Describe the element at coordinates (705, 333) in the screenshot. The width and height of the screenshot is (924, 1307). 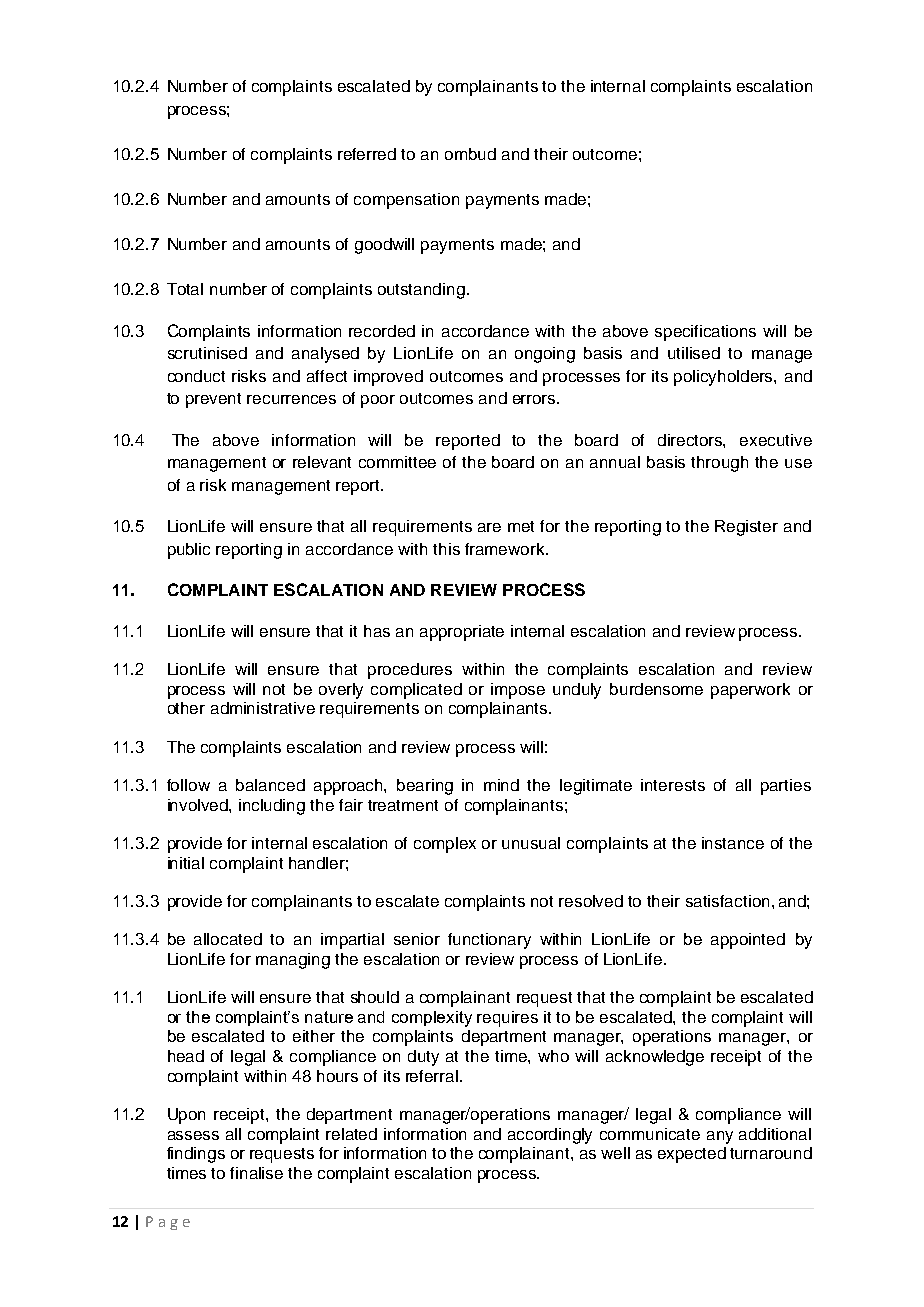
I see `specifications` at that location.
